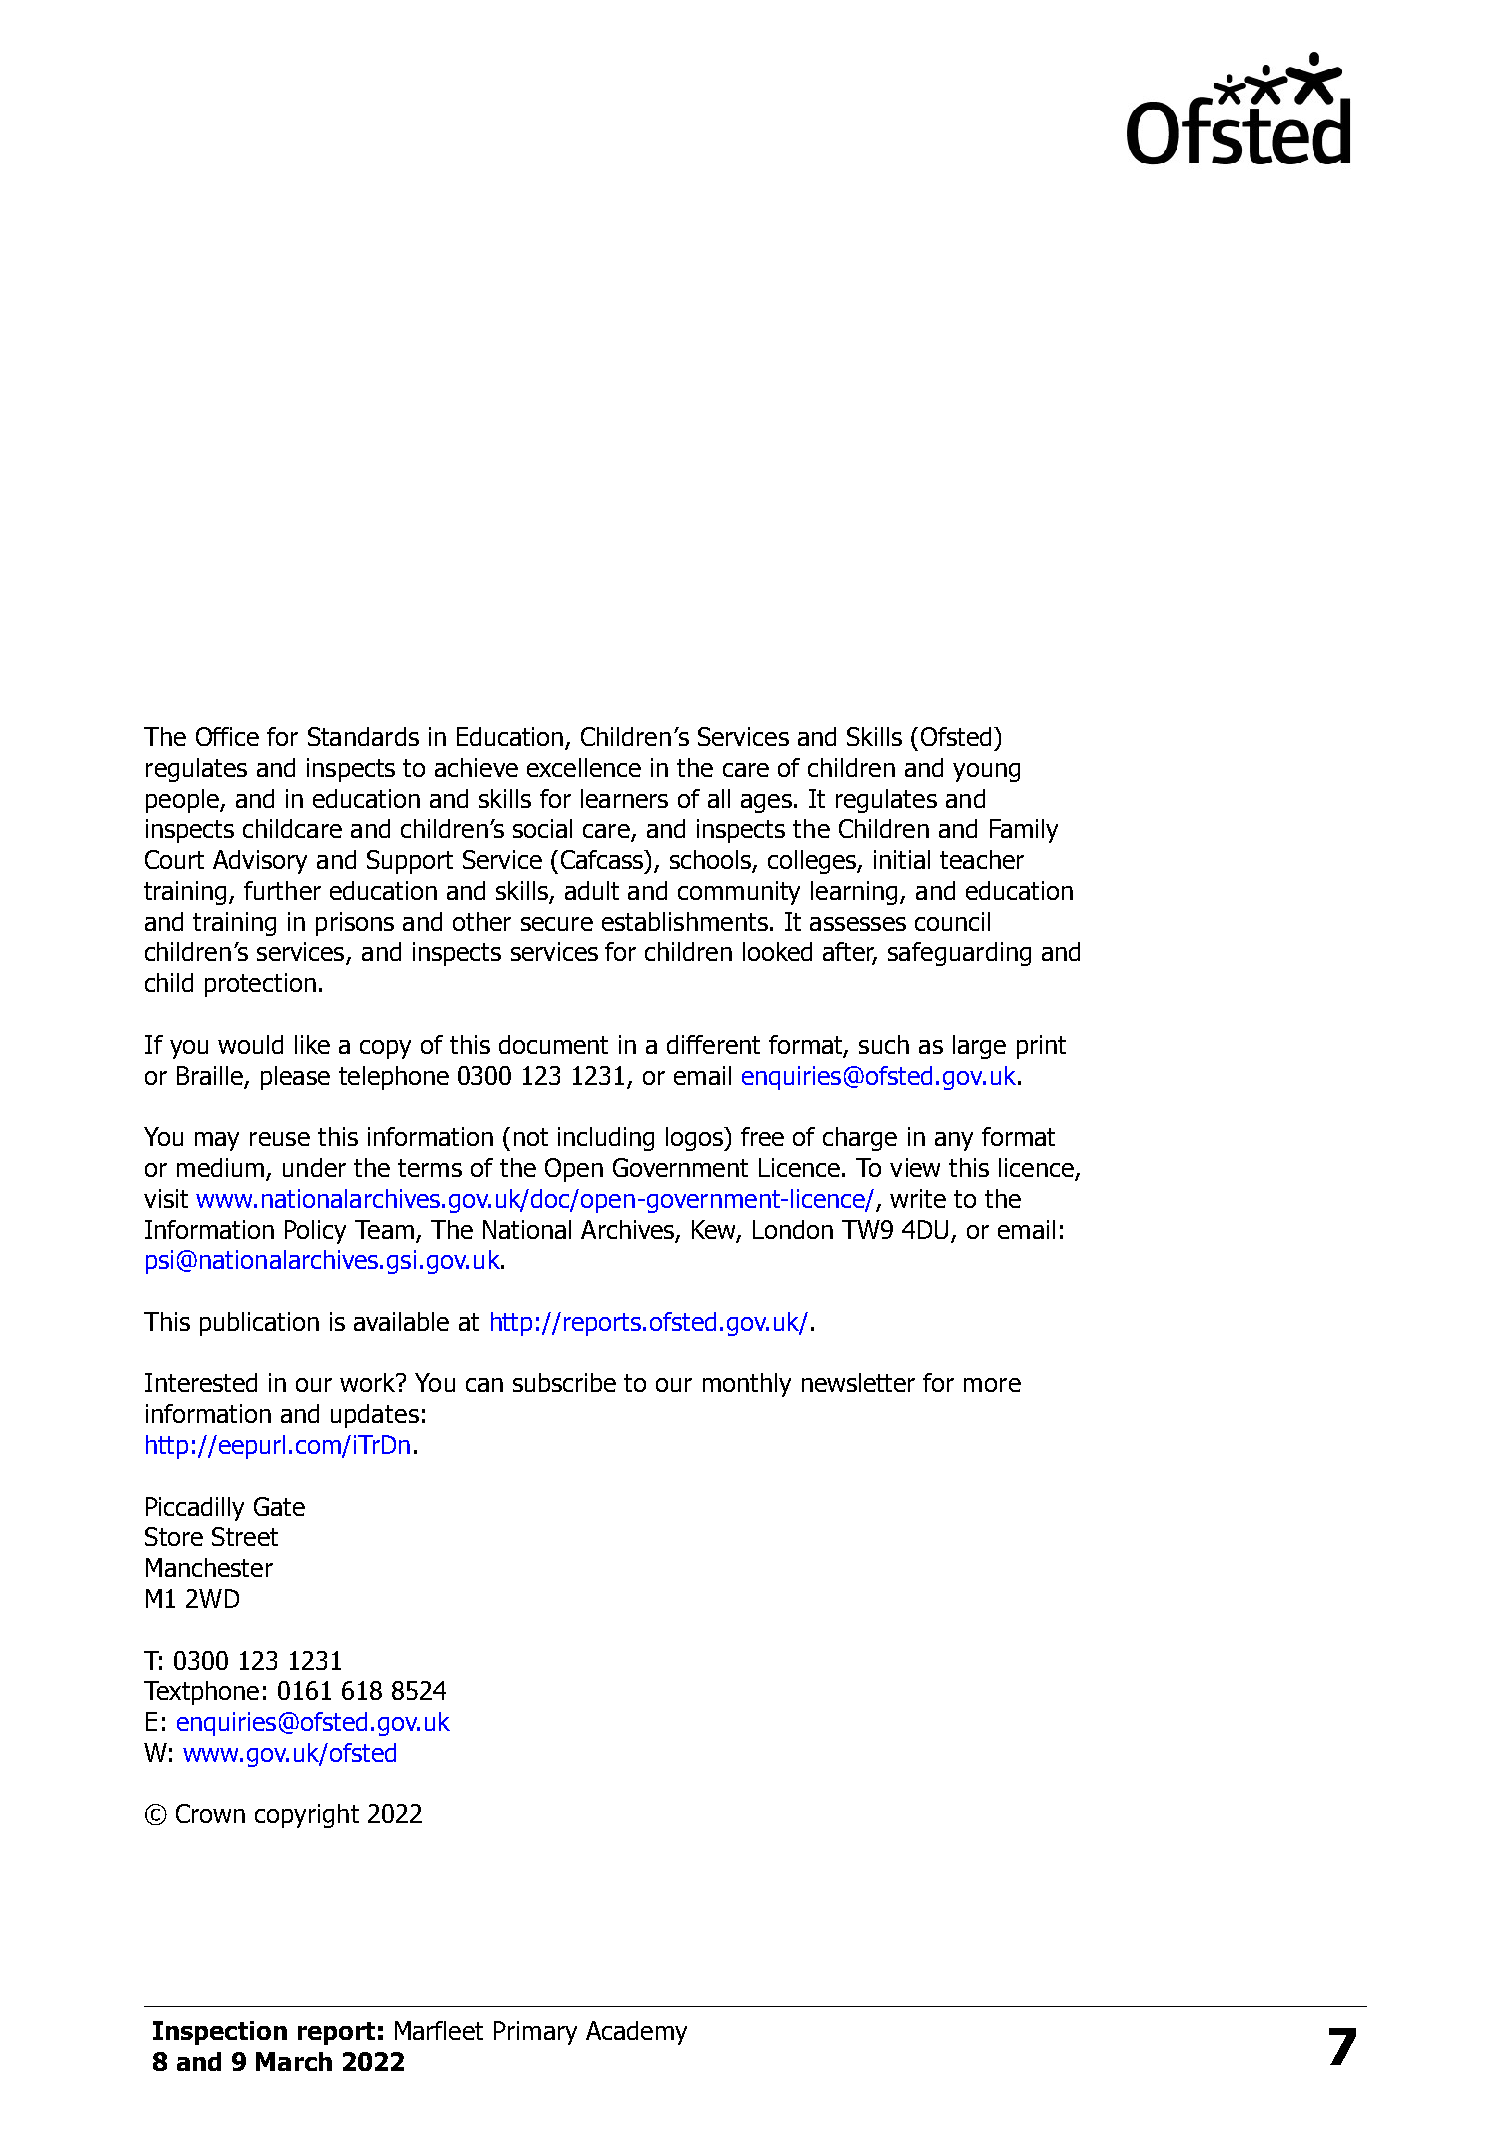  Describe the element at coordinates (220, 2033) in the page. I see `Inspection` at that location.
